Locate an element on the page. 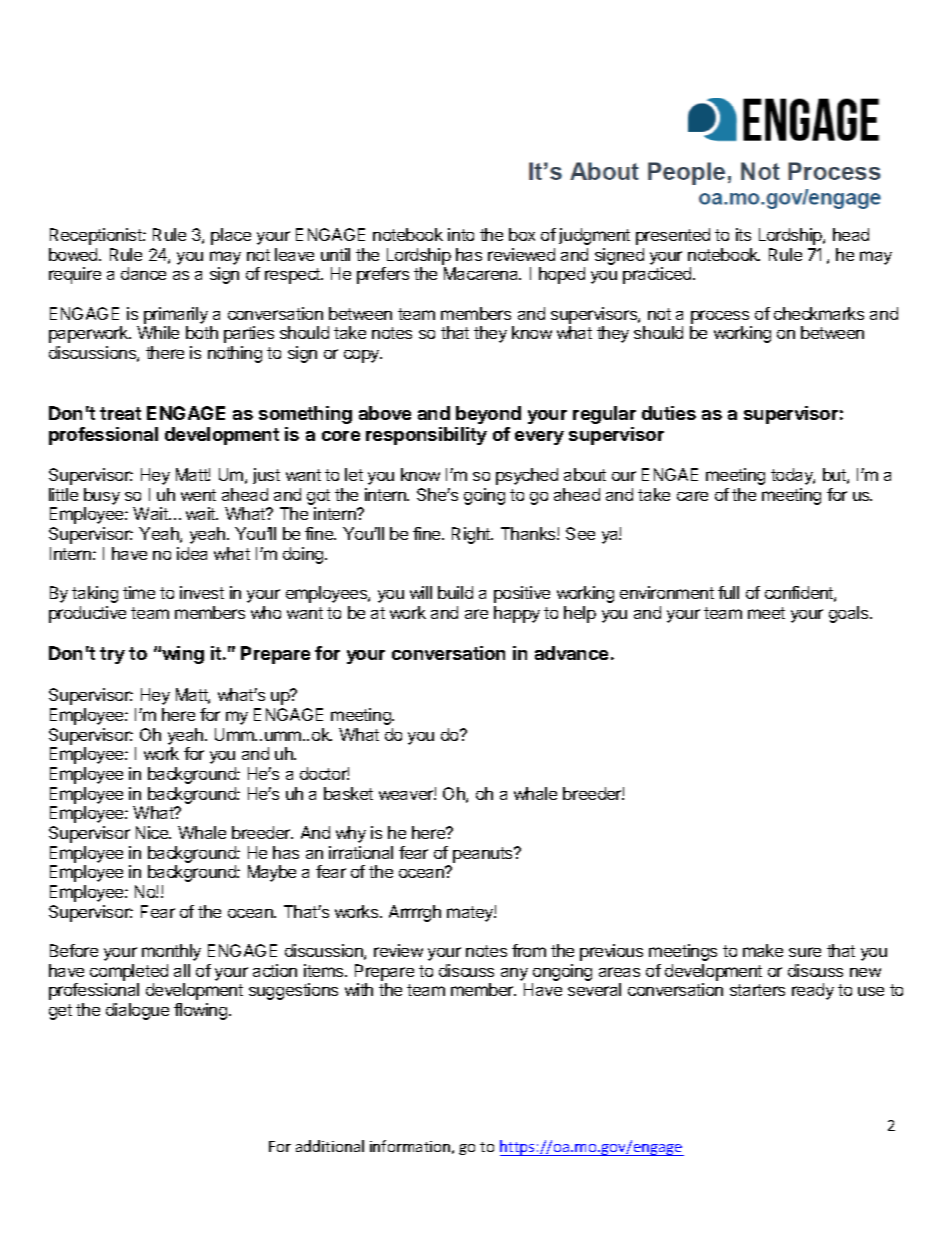 This document has height=1233, width=952. from is located at coordinates (529, 950).
